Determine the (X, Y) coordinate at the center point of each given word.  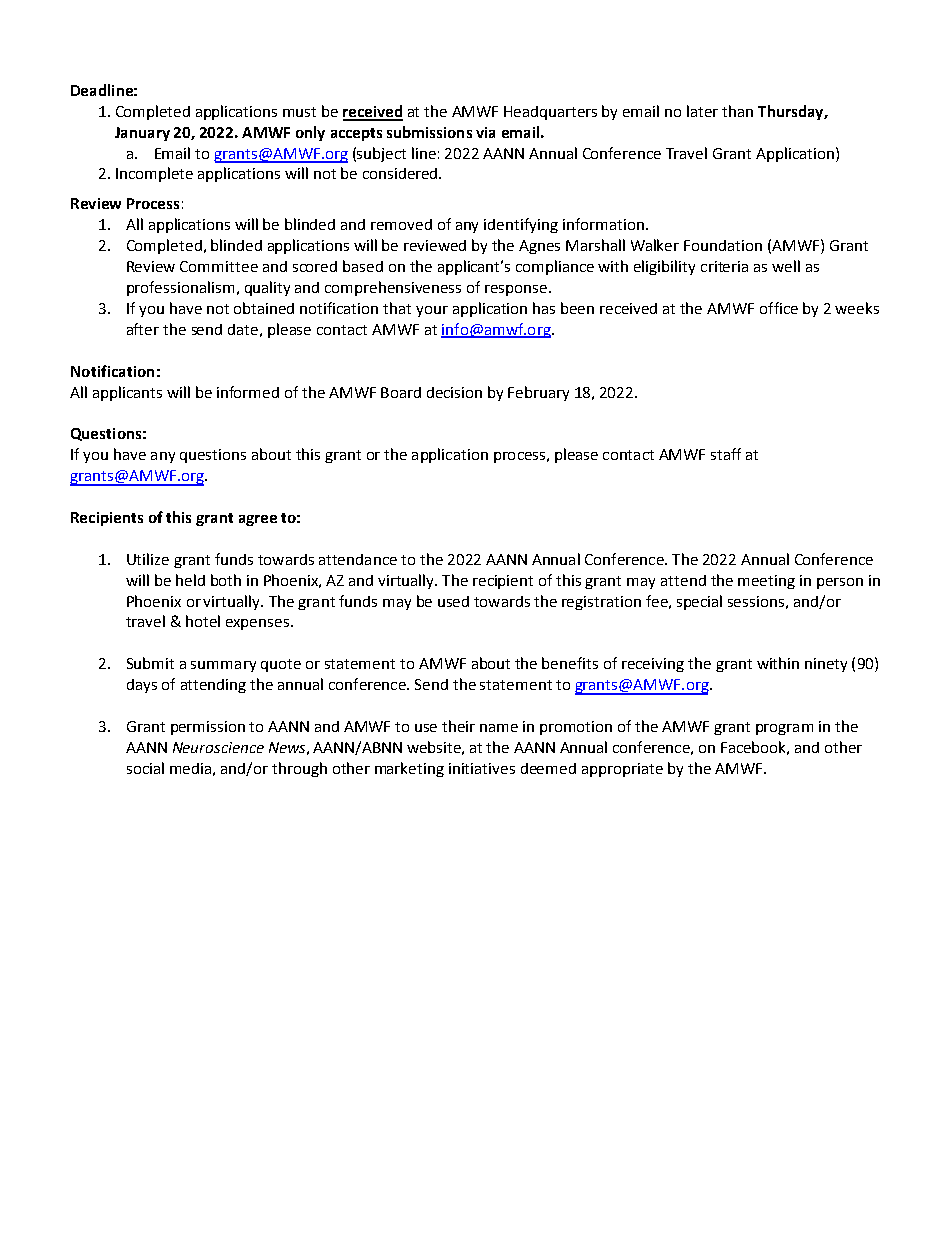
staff (726, 454)
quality (267, 288)
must (299, 112)
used (453, 601)
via (485, 132)
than (737, 111)
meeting (766, 582)
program (784, 729)
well (786, 266)
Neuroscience (218, 747)
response (517, 290)
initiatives (482, 768)
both (226, 580)
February (538, 393)
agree (258, 520)
